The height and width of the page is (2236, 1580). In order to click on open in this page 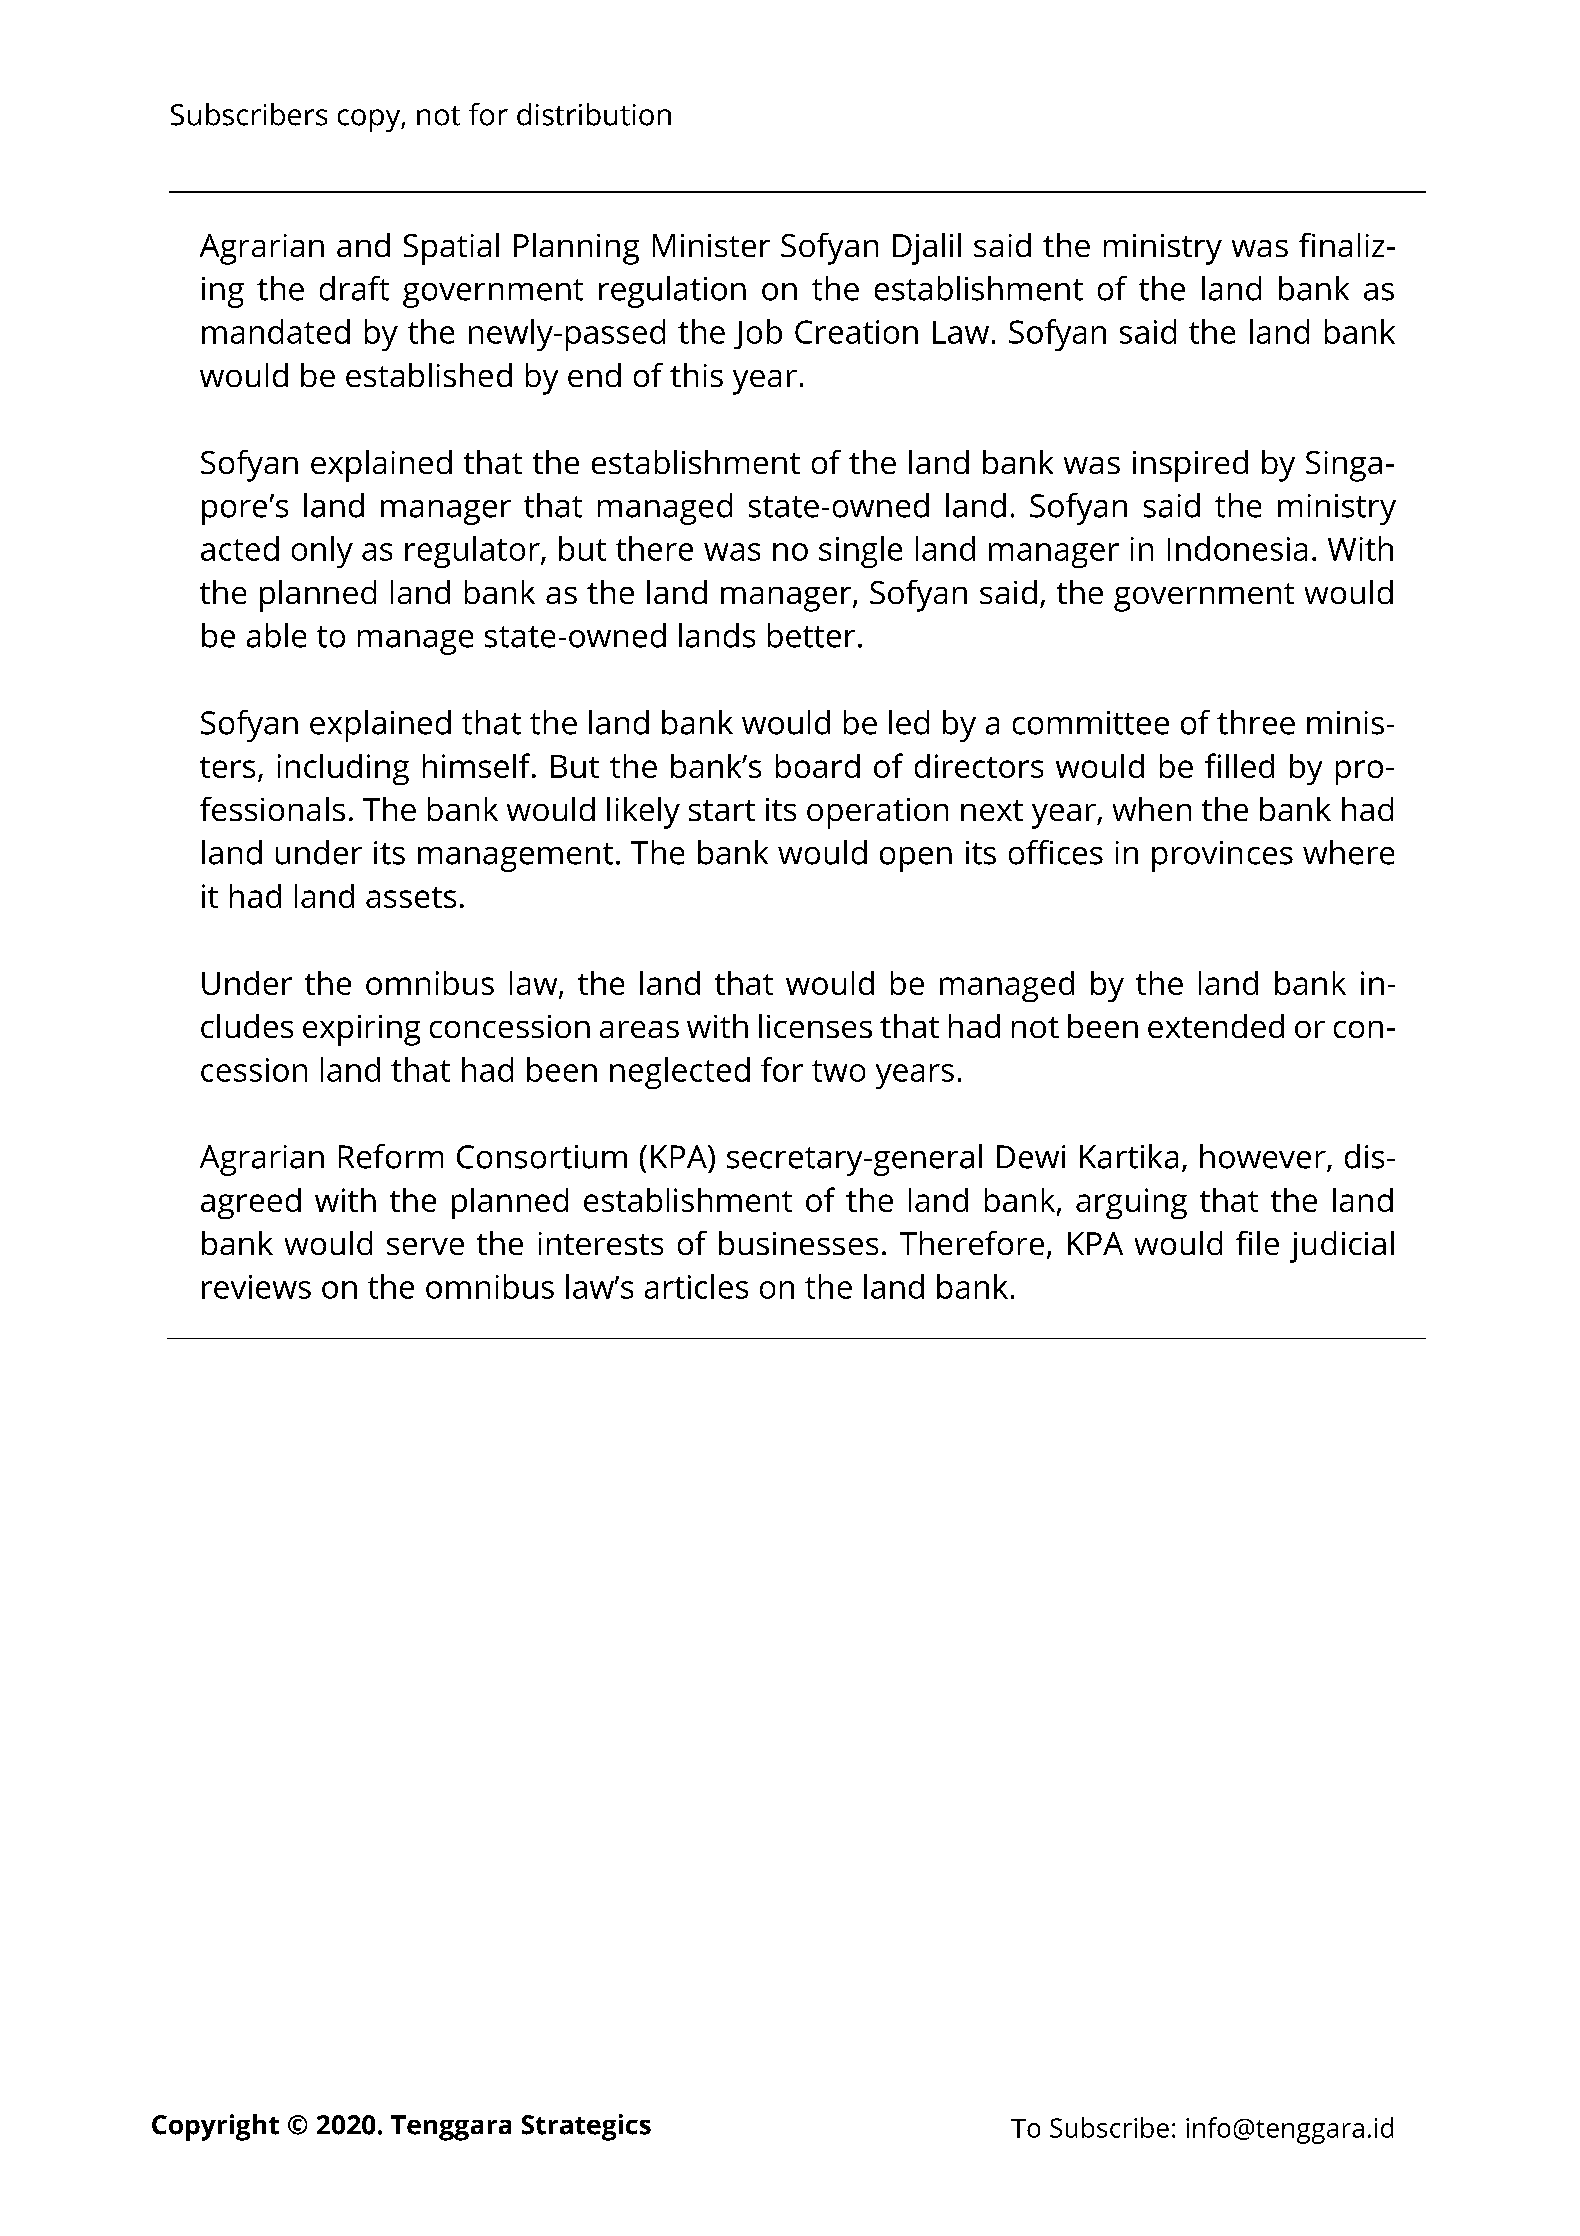, I will do `click(916, 859)`.
